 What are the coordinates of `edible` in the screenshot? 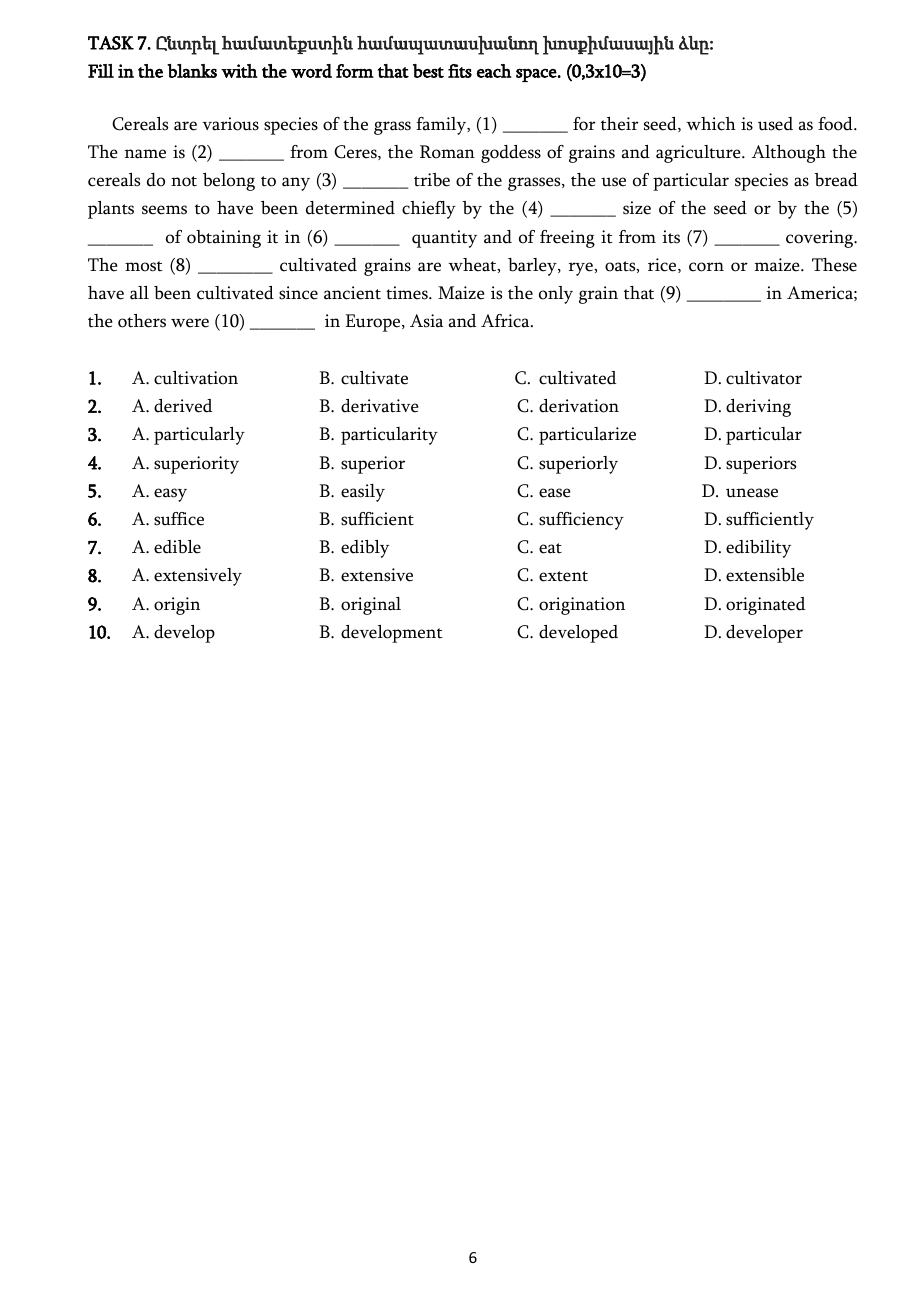 It's located at (177, 547).
